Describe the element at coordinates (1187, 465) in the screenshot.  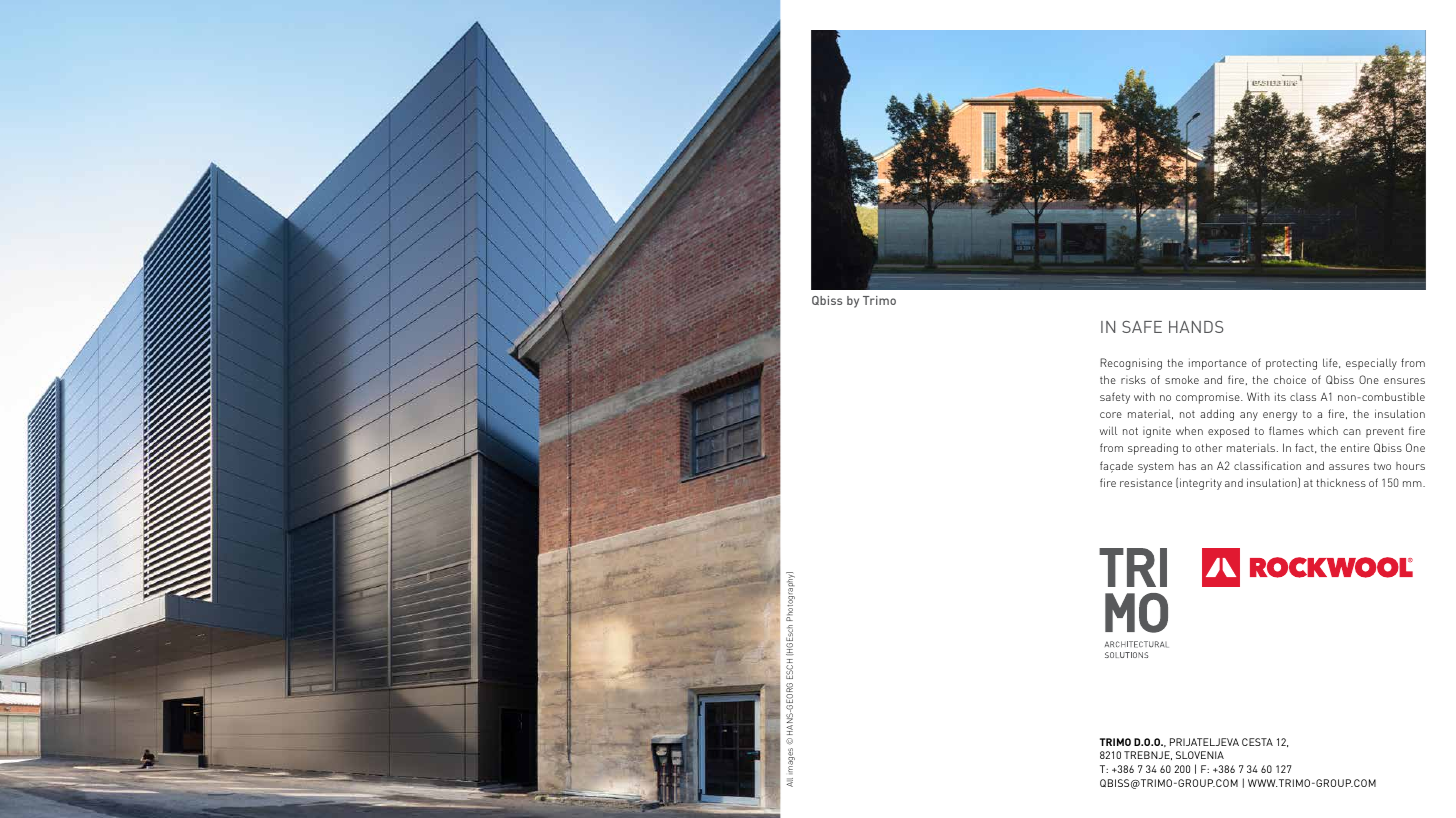
I see `has` at that location.
